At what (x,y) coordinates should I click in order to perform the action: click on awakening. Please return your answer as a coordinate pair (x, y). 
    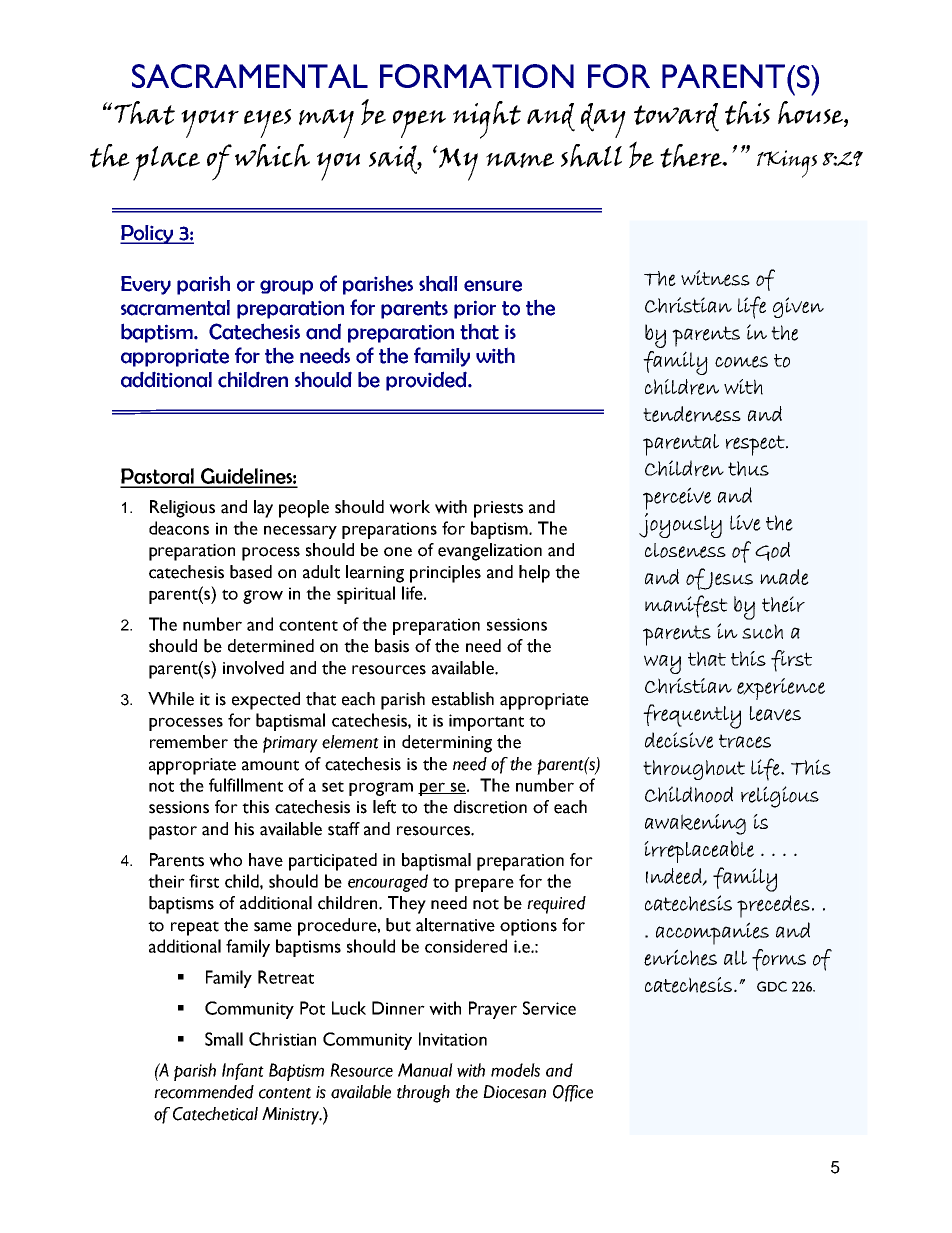
    Looking at the image, I should click on (695, 824).
